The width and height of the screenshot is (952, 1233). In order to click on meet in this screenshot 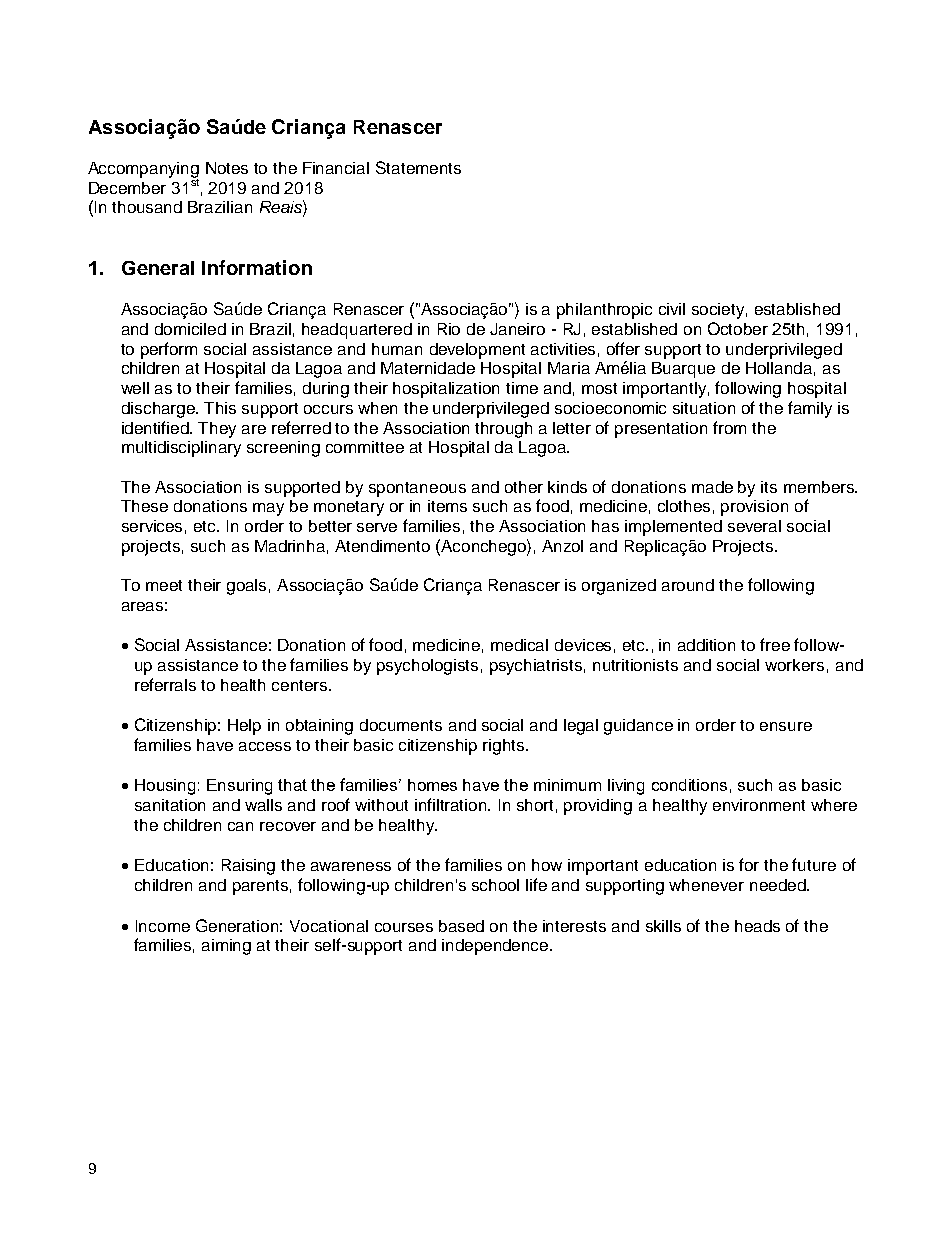, I will do `click(164, 585)`.
